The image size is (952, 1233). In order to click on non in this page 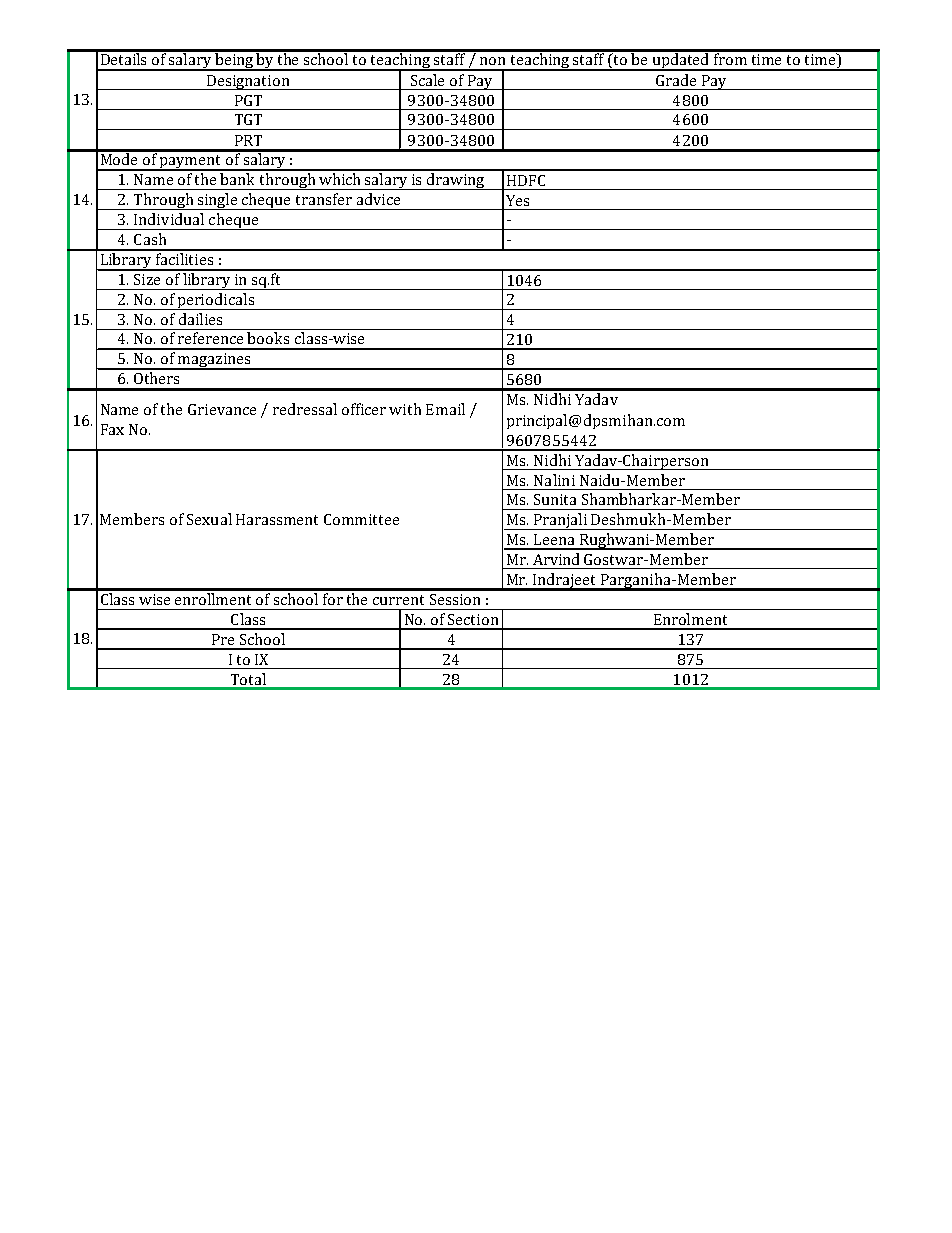, I will do `click(492, 61)`.
